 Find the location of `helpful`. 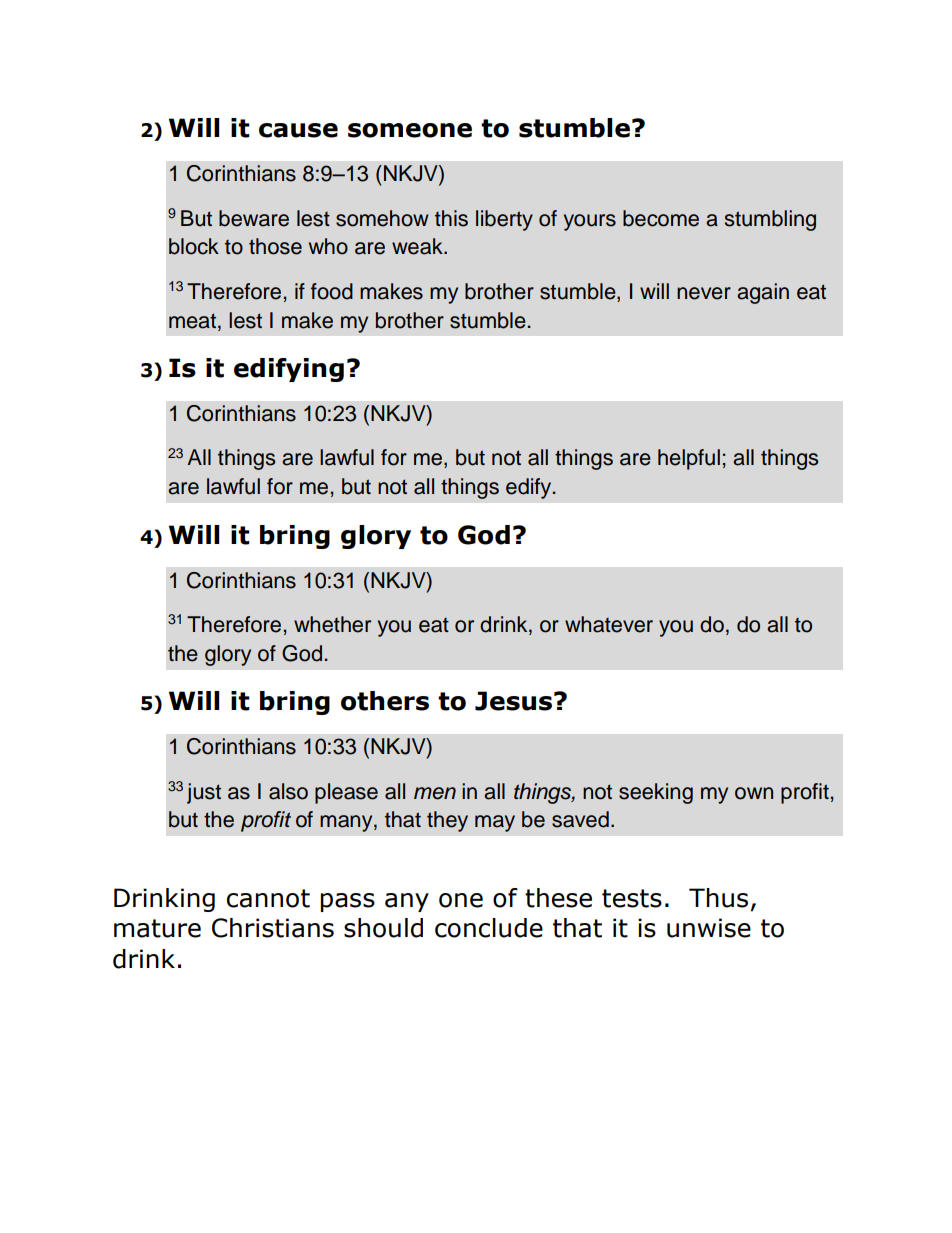

helpful is located at coordinates (689, 459).
